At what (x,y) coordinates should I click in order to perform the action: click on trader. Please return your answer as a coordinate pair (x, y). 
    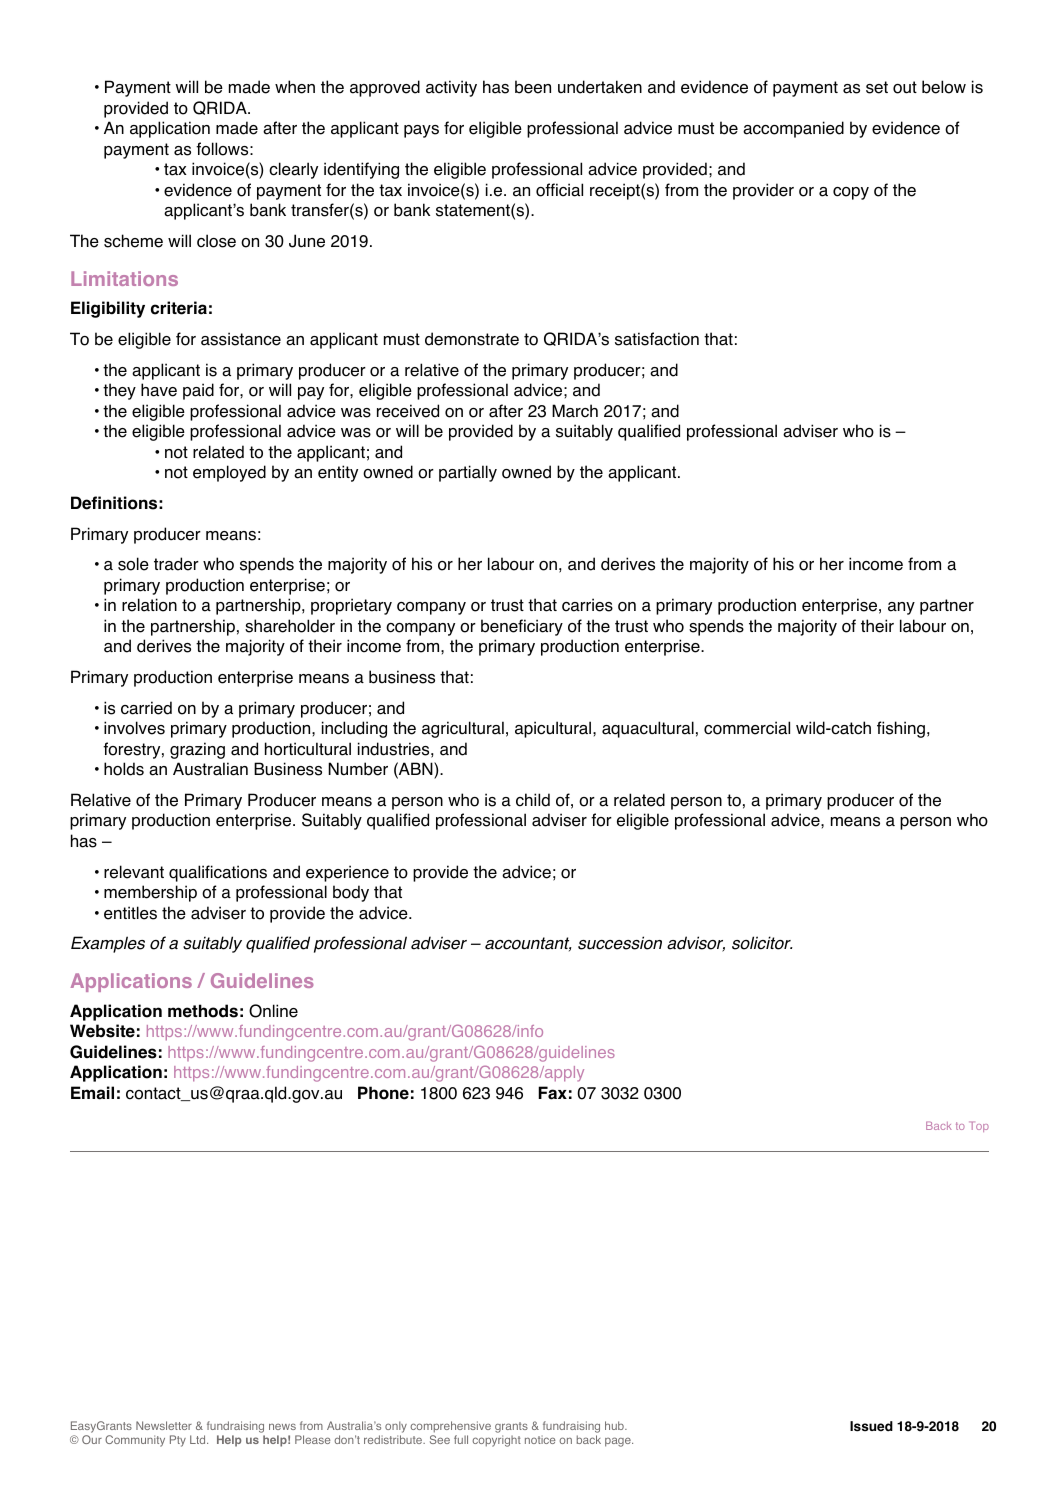
    Looking at the image, I should click on (176, 564).
